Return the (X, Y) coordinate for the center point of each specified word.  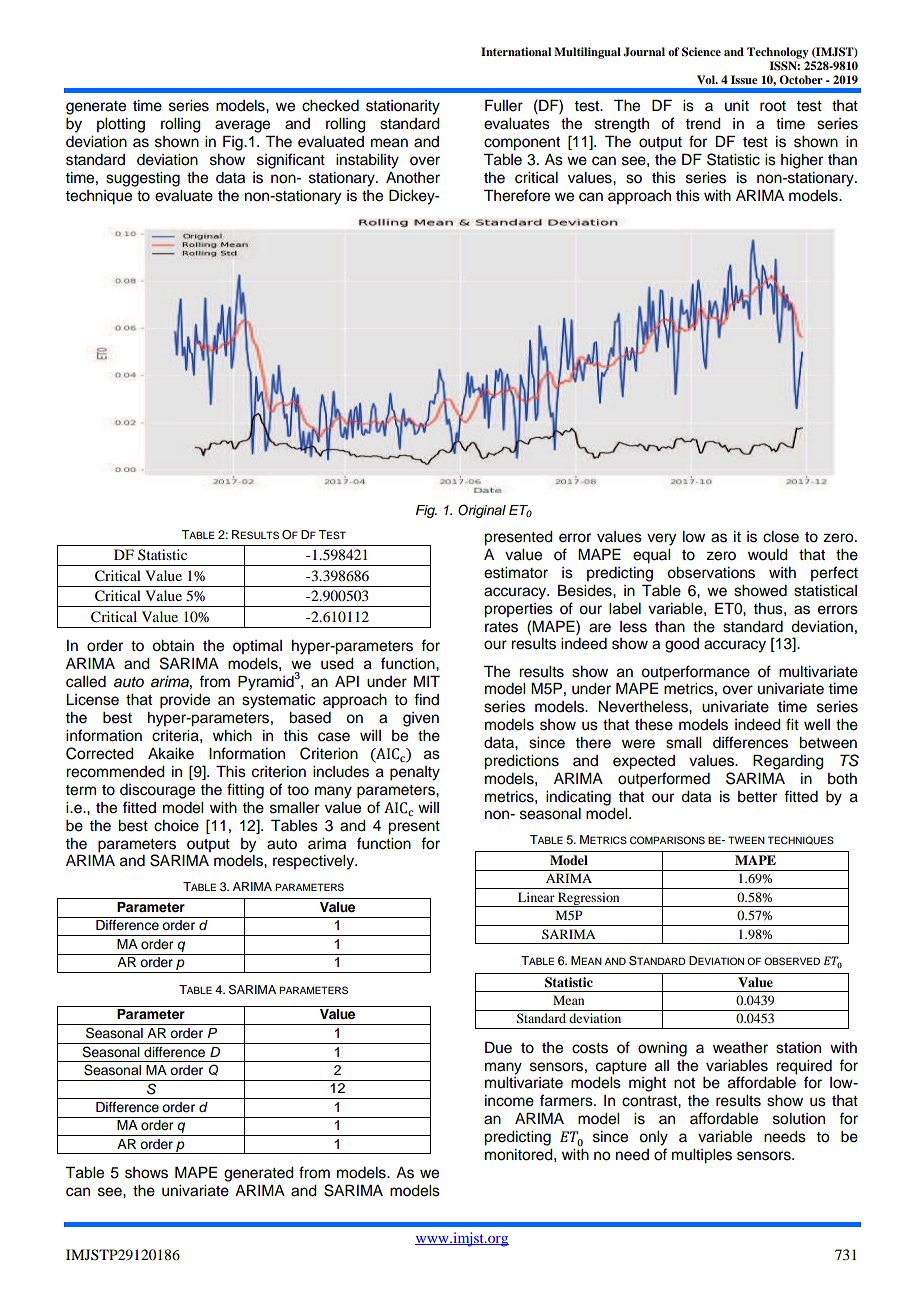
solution (799, 1119)
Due (498, 1047)
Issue (744, 79)
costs (590, 1048)
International (516, 51)
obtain (173, 646)
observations (711, 573)
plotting (121, 125)
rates (501, 627)
